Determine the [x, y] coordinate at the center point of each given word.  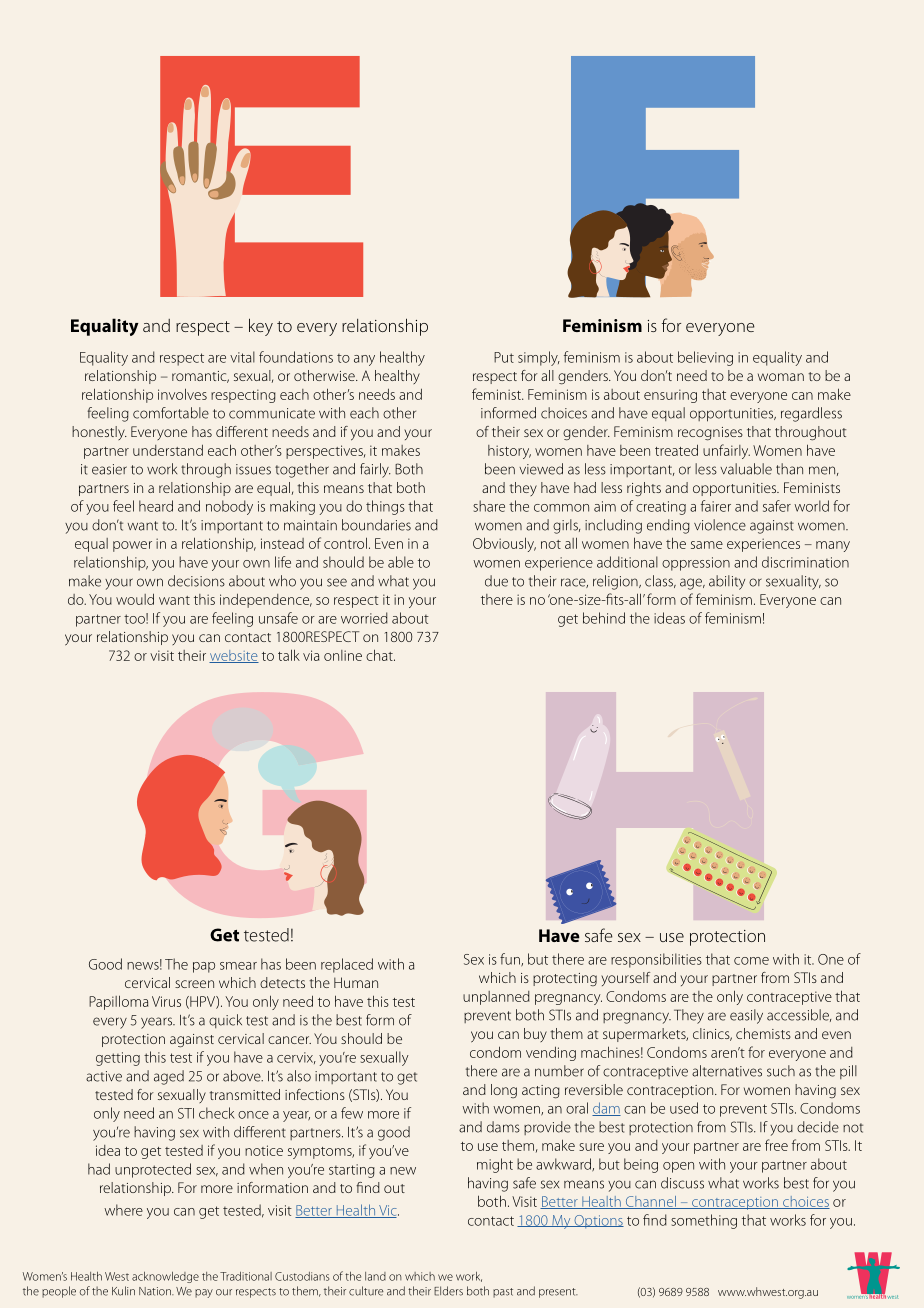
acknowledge [165, 1277]
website [234, 656]
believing [705, 358]
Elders [448, 1291]
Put [504, 357]
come [751, 961]
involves [182, 394]
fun [511, 960]
